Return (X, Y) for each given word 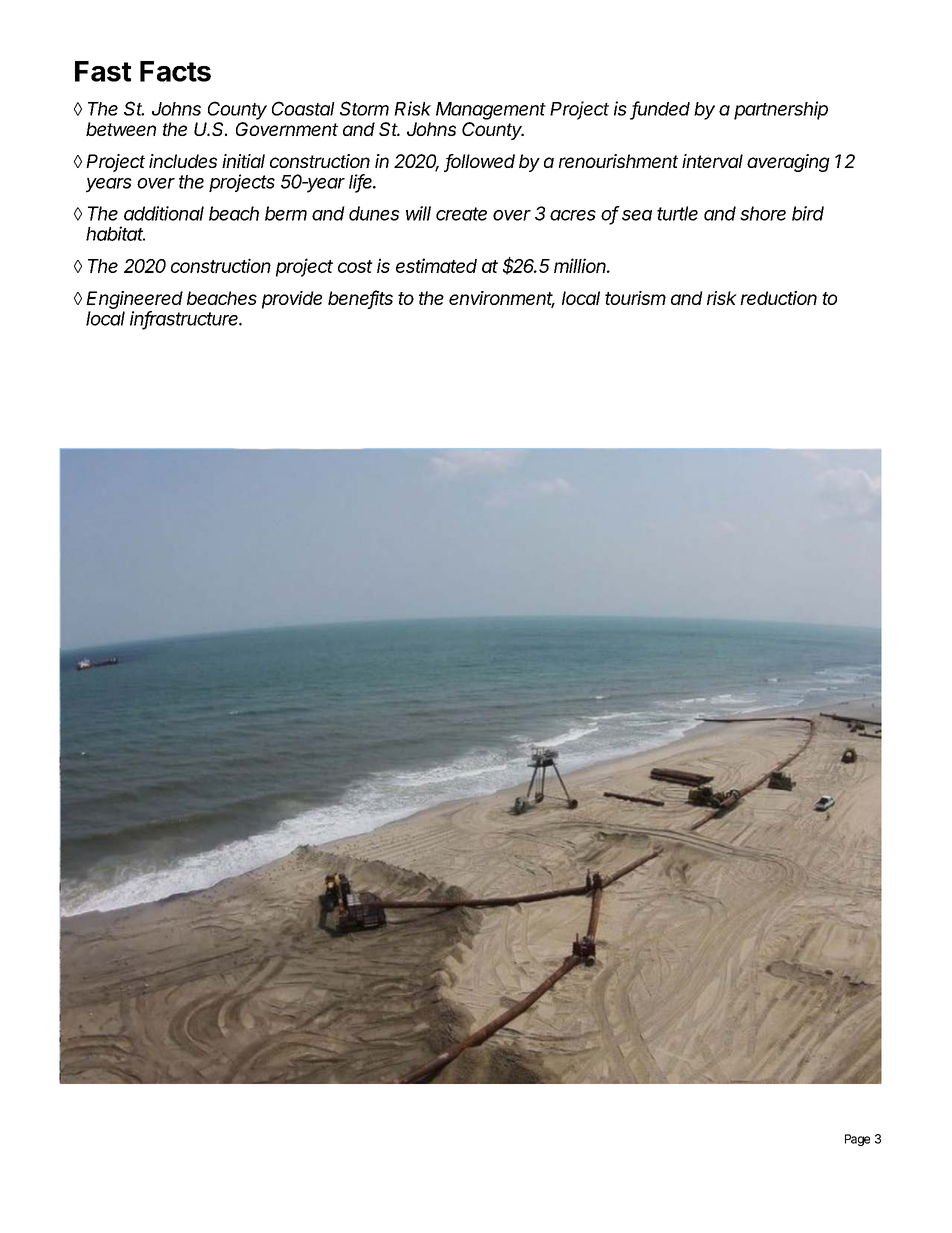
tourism (635, 298)
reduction (778, 298)
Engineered (134, 300)
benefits (360, 299)
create (461, 214)
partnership (781, 110)
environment (502, 299)
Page (857, 1140)
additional (164, 213)
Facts (175, 71)
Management (491, 111)
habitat (115, 233)
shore (763, 213)
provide (292, 300)
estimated (436, 265)
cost (355, 266)
